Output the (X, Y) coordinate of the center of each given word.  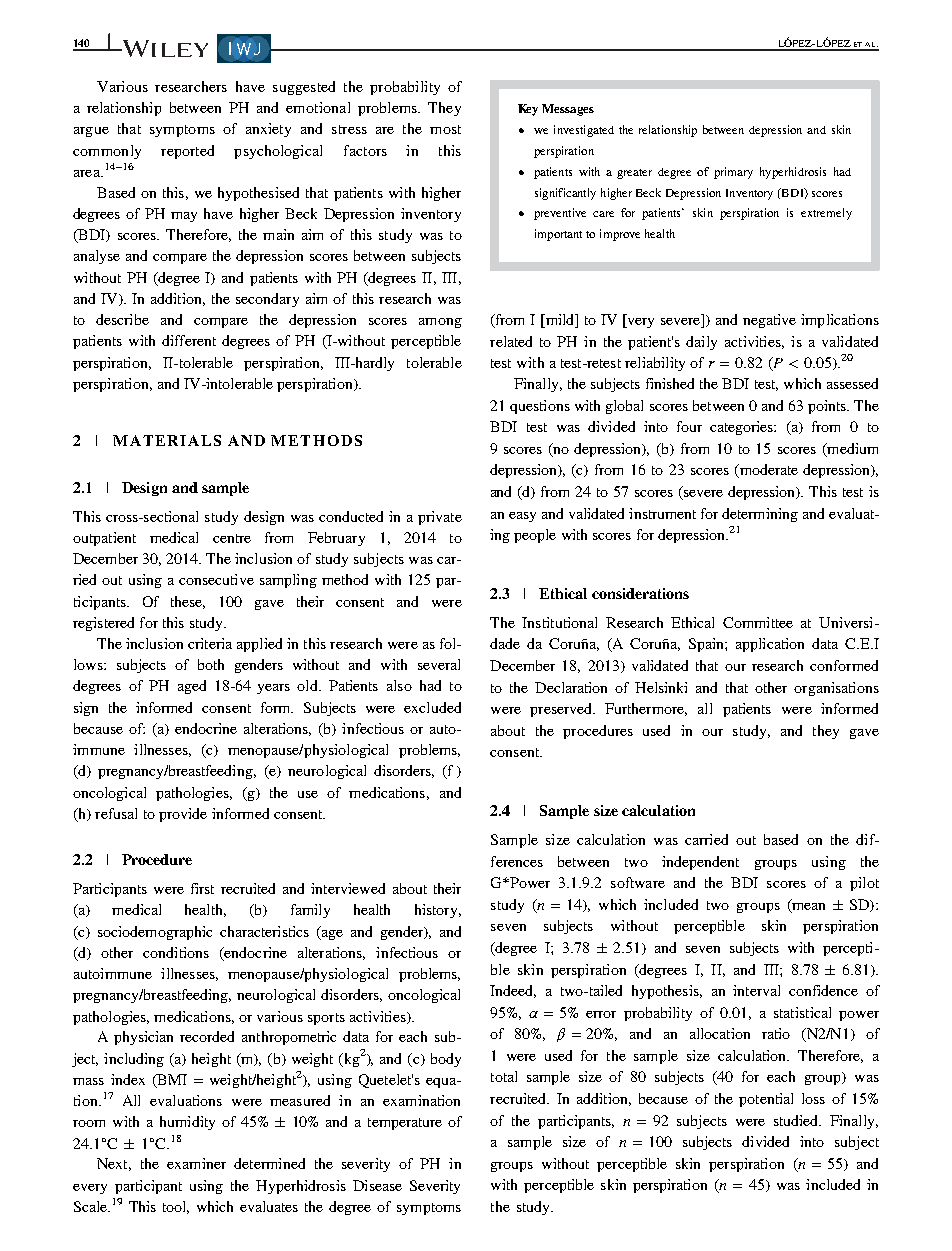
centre (232, 538)
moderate (767, 471)
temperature (405, 1124)
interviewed (348, 888)
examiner (196, 1163)
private (440, 518)
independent (700, 863)
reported (187, 152)
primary (733, 173)
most (445, 129)
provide (183, 815)
